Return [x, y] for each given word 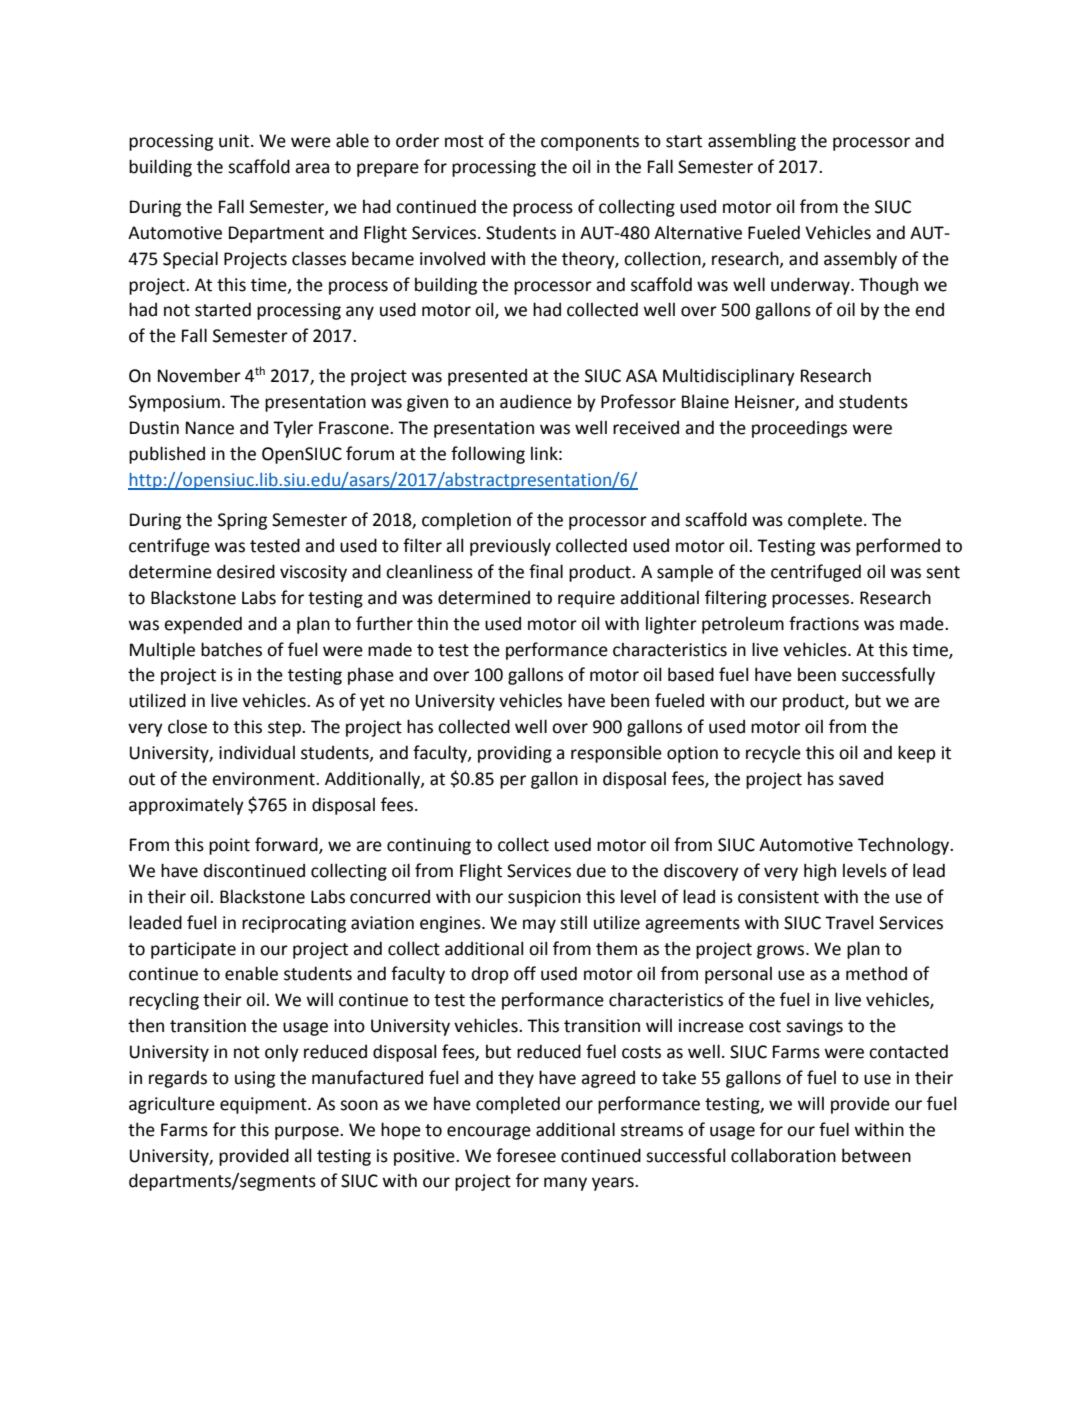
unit [235, 141]
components [590, 143]
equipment [264, 1105]
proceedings [799, 429]
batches [231, 649]
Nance [210, 428]
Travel [849, 922]
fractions [824, 623]
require [586, 599]
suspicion [544, 898]
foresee [526, 1155]
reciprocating [294, 924]
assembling [752, 142]
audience [536, 401]
